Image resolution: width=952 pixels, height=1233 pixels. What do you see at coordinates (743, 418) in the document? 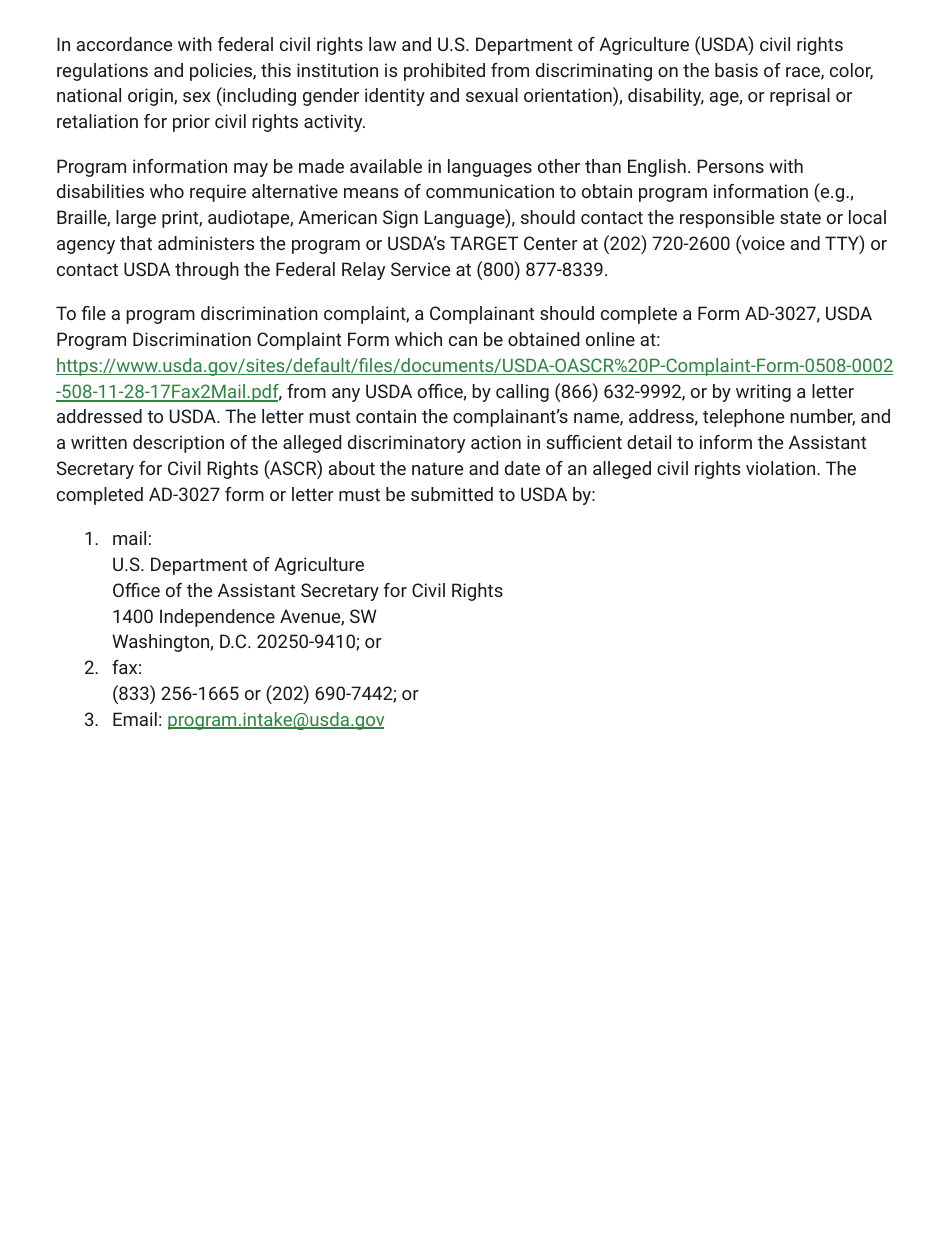
I see `telephone` at bounding box center [743, 418].
